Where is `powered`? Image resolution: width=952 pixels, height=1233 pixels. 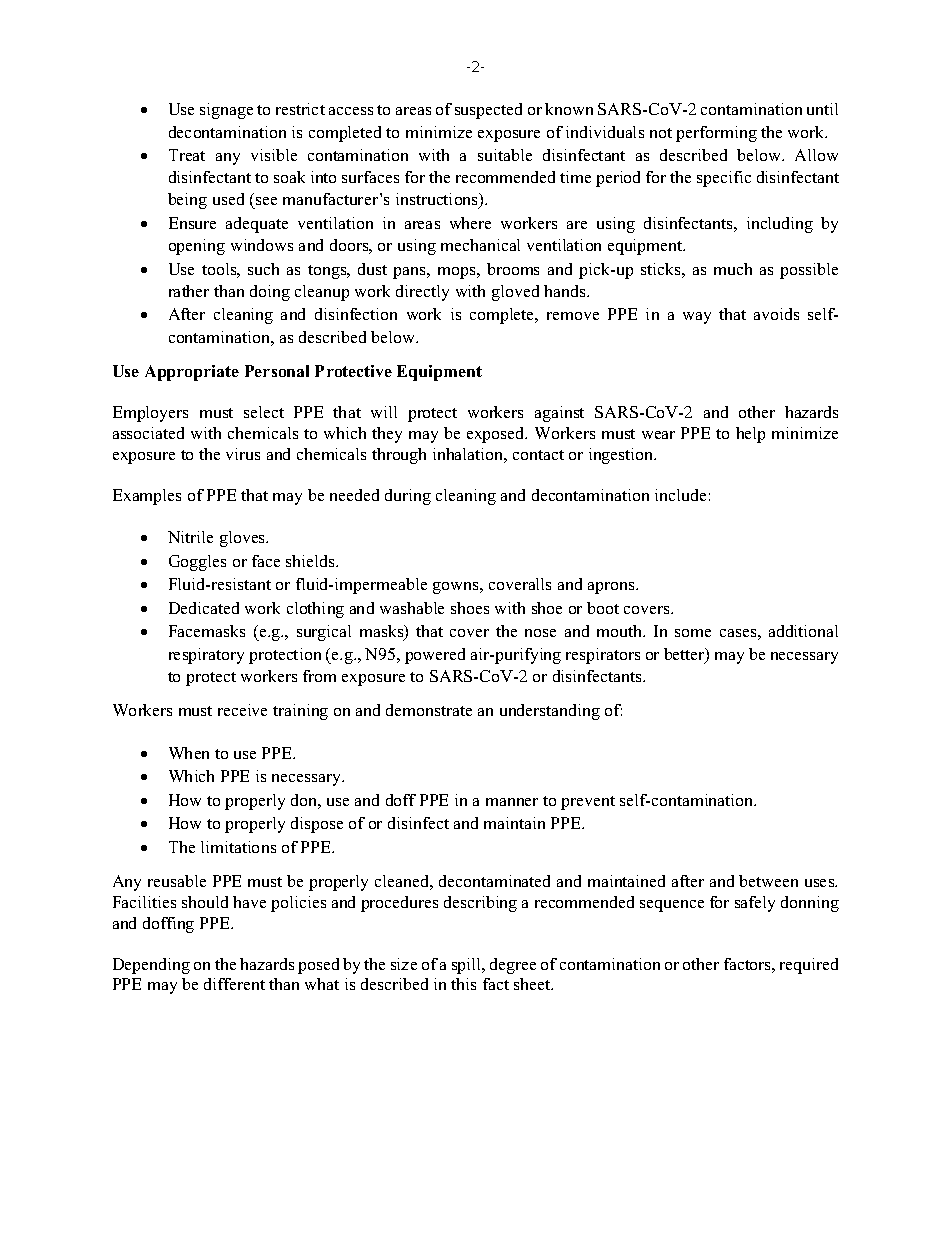
powered is located at coordinates (435, 656).
